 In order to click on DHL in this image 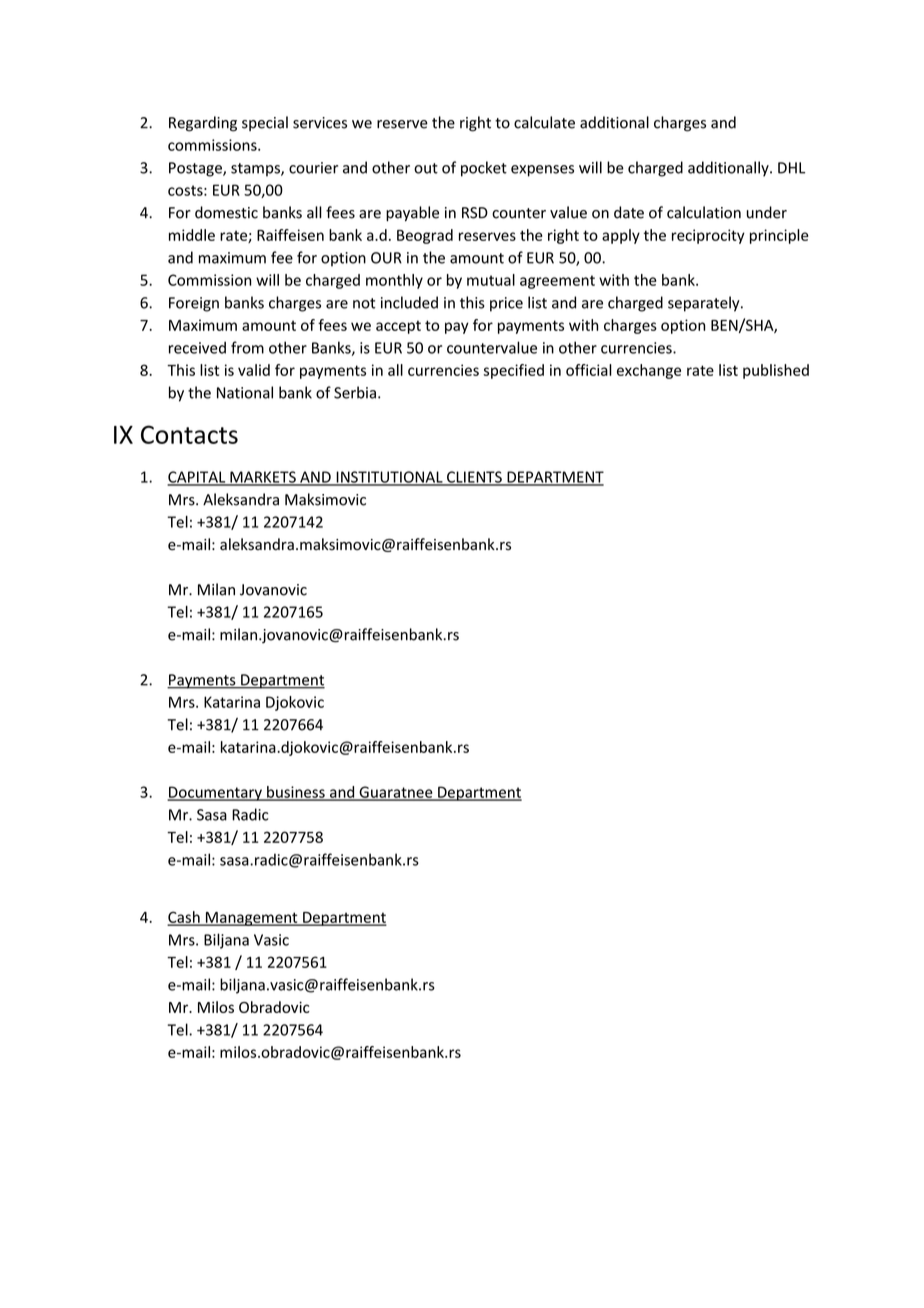, I will do `click(791, 168)`.
